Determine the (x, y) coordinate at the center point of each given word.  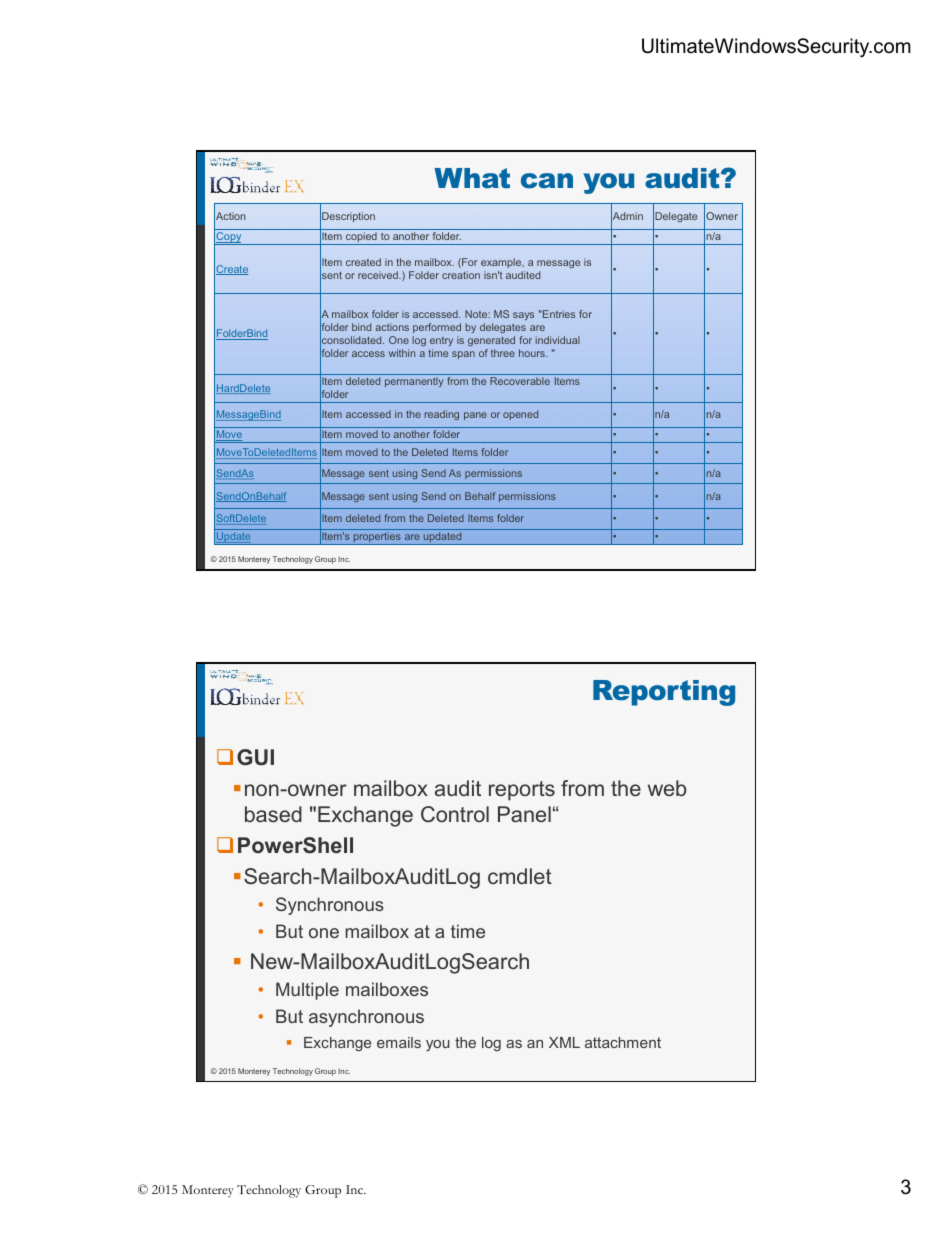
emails (399, 1042)
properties (377, 538)
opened (520, 415)
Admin (627, 216)
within (402, 353)
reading (442, 415)
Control (455, 814)
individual (558, 340)
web (667, 788)
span (463, 355)
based (273, 814)
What (472, 178)
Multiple (307, 991)
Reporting (664, 693)
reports (522, 791)
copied (361, 238)
